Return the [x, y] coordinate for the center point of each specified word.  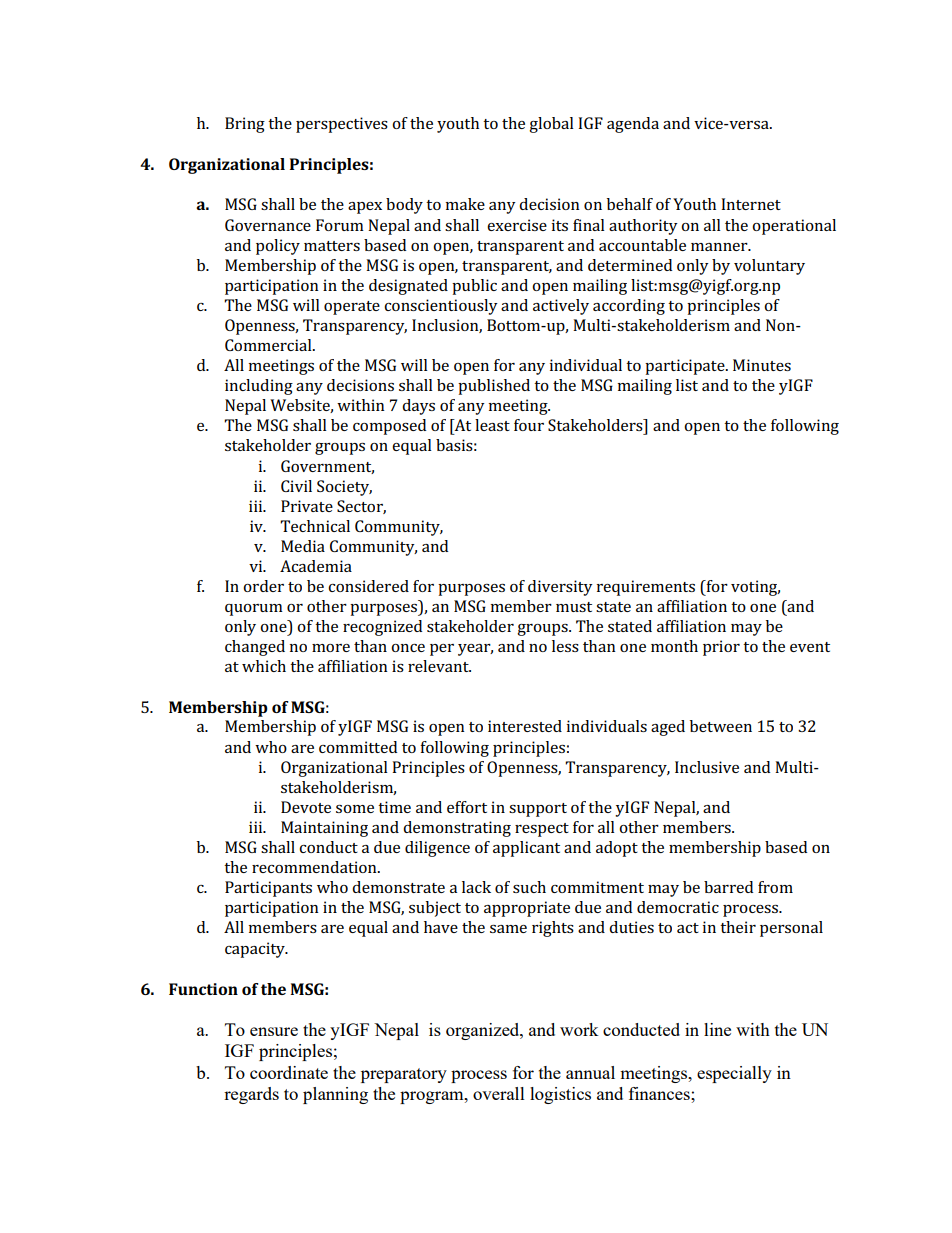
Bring [245, 125]
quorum [254, 610]
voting [755, 588]
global [551, 125]
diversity [560, 588]
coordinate [289, 1072]
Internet [751, 204]
